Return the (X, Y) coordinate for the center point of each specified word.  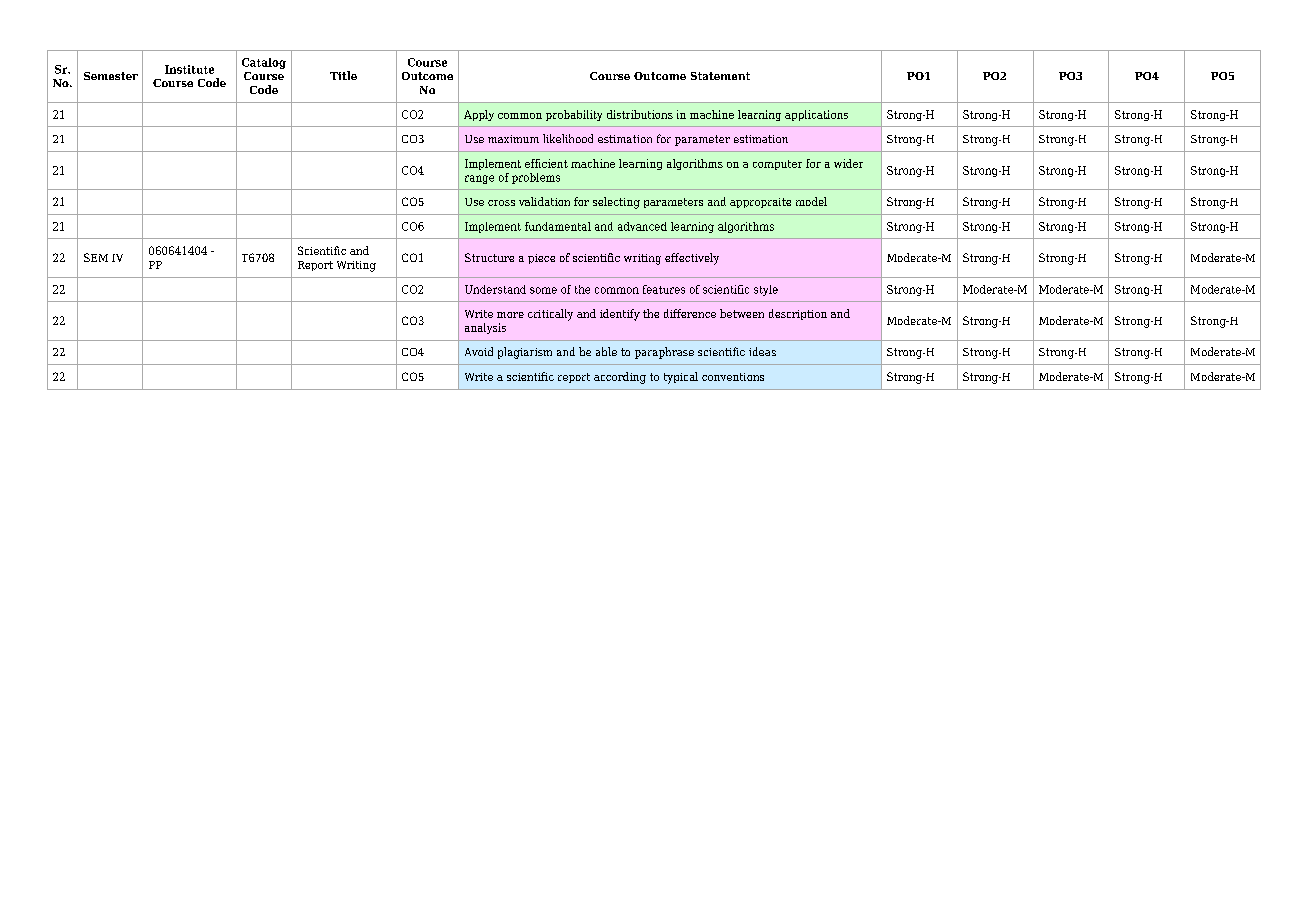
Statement (720, 76)
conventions (733, 377)
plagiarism (525, 353)
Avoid (479, 351)
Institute (189, 69)
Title (343, 75)
